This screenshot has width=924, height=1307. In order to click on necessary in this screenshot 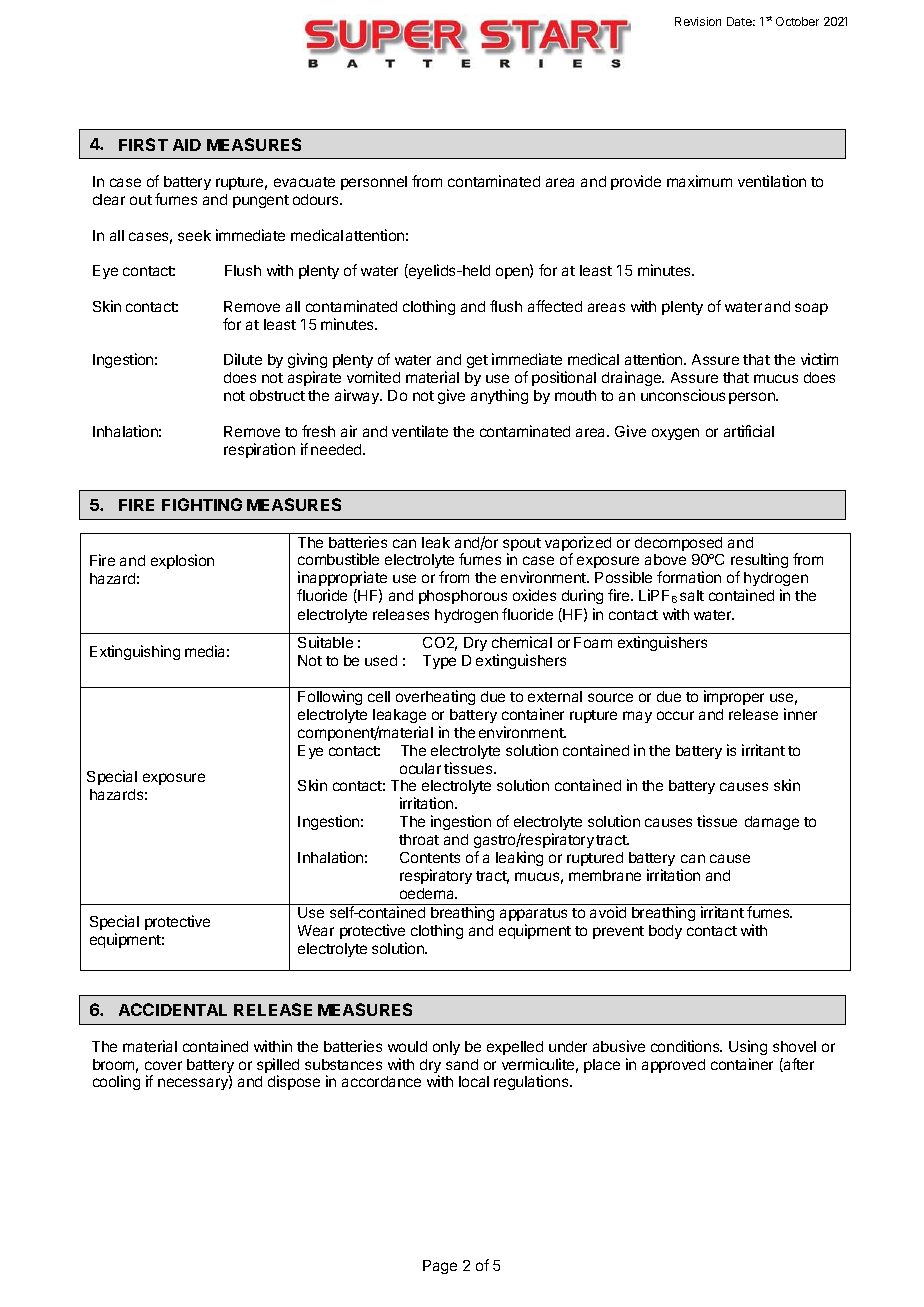, I will do `click(194, 1084)`.
